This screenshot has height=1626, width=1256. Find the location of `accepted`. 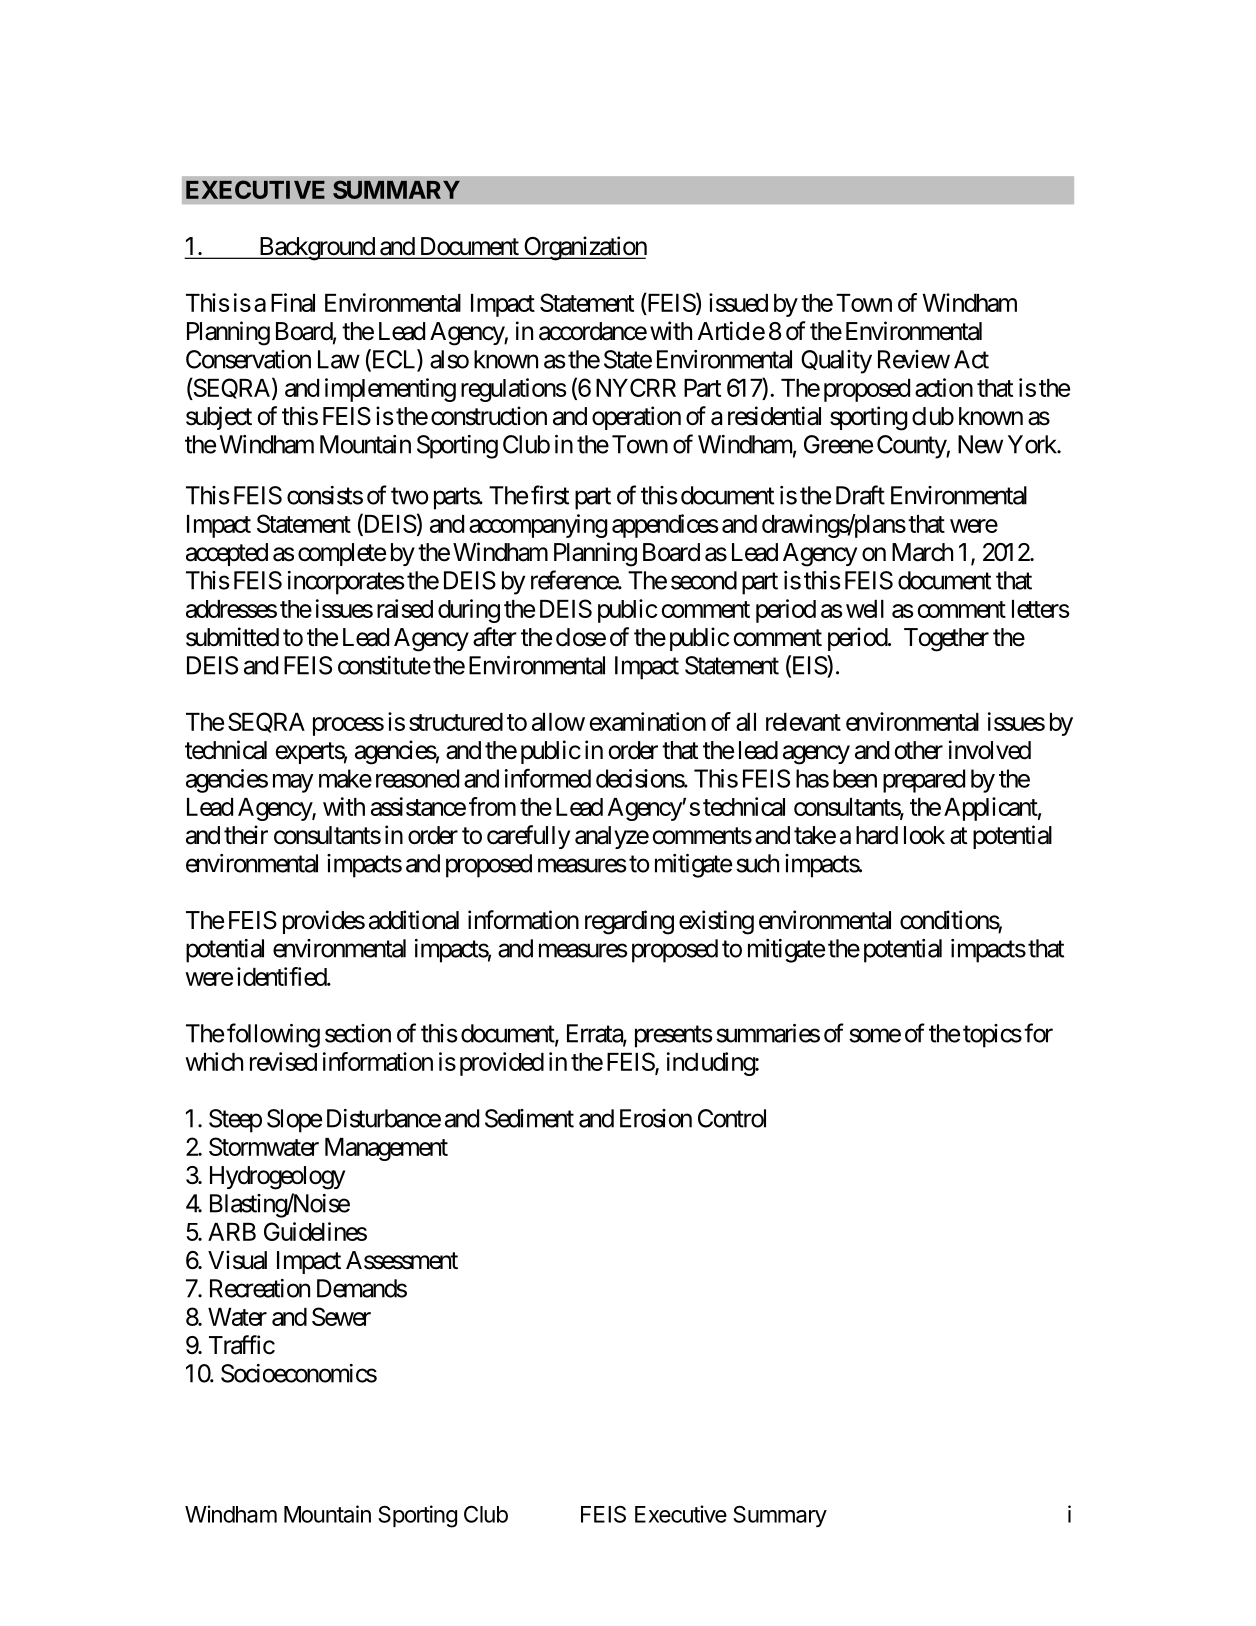

accepted is located at coordinates (227, 554).
